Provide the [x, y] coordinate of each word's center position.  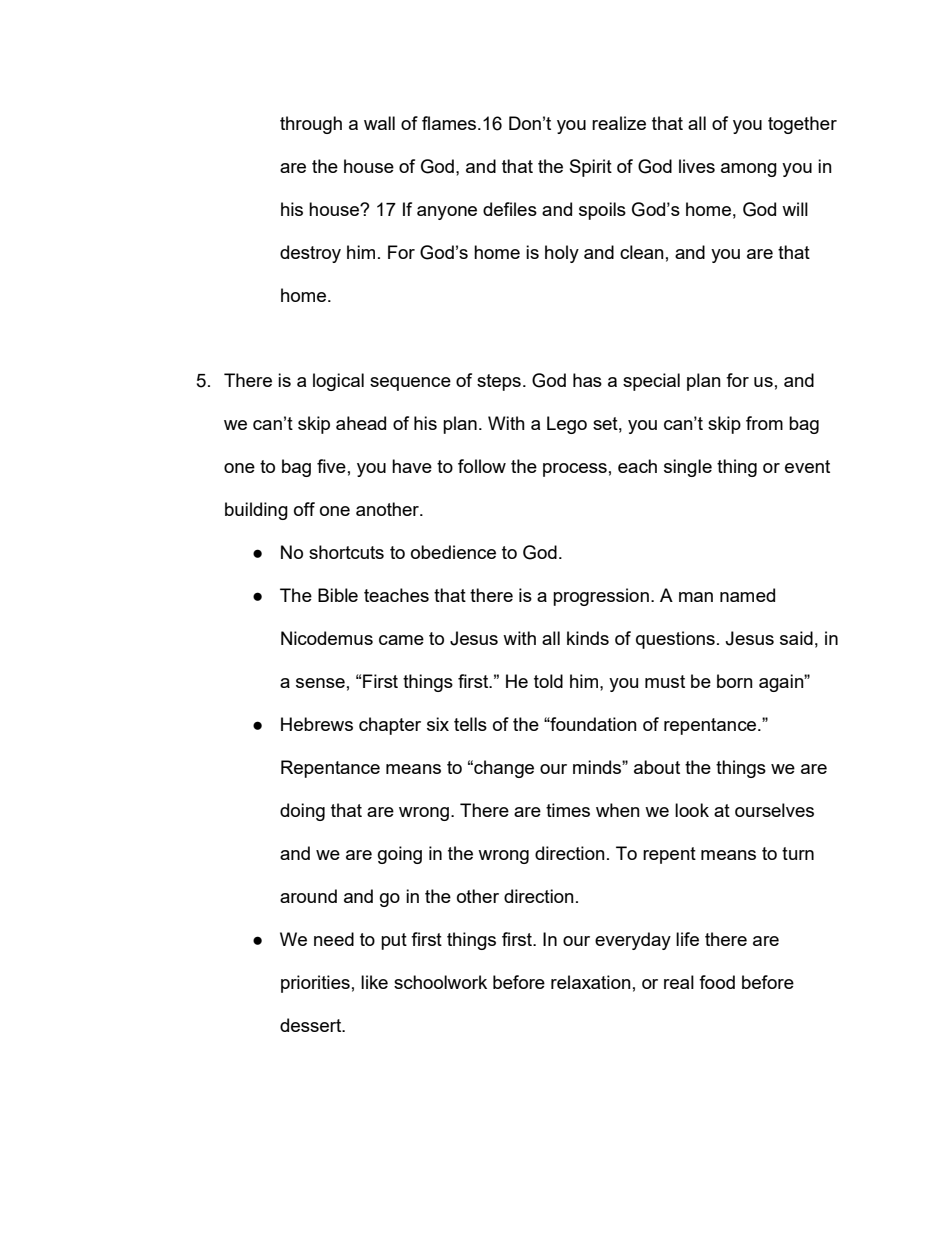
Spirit [591, 168]
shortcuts [346, 552]
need [334, 939]
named [747, 595]
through [311, 125]
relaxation [591, 982]
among [749, 170]
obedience [453, 552]
